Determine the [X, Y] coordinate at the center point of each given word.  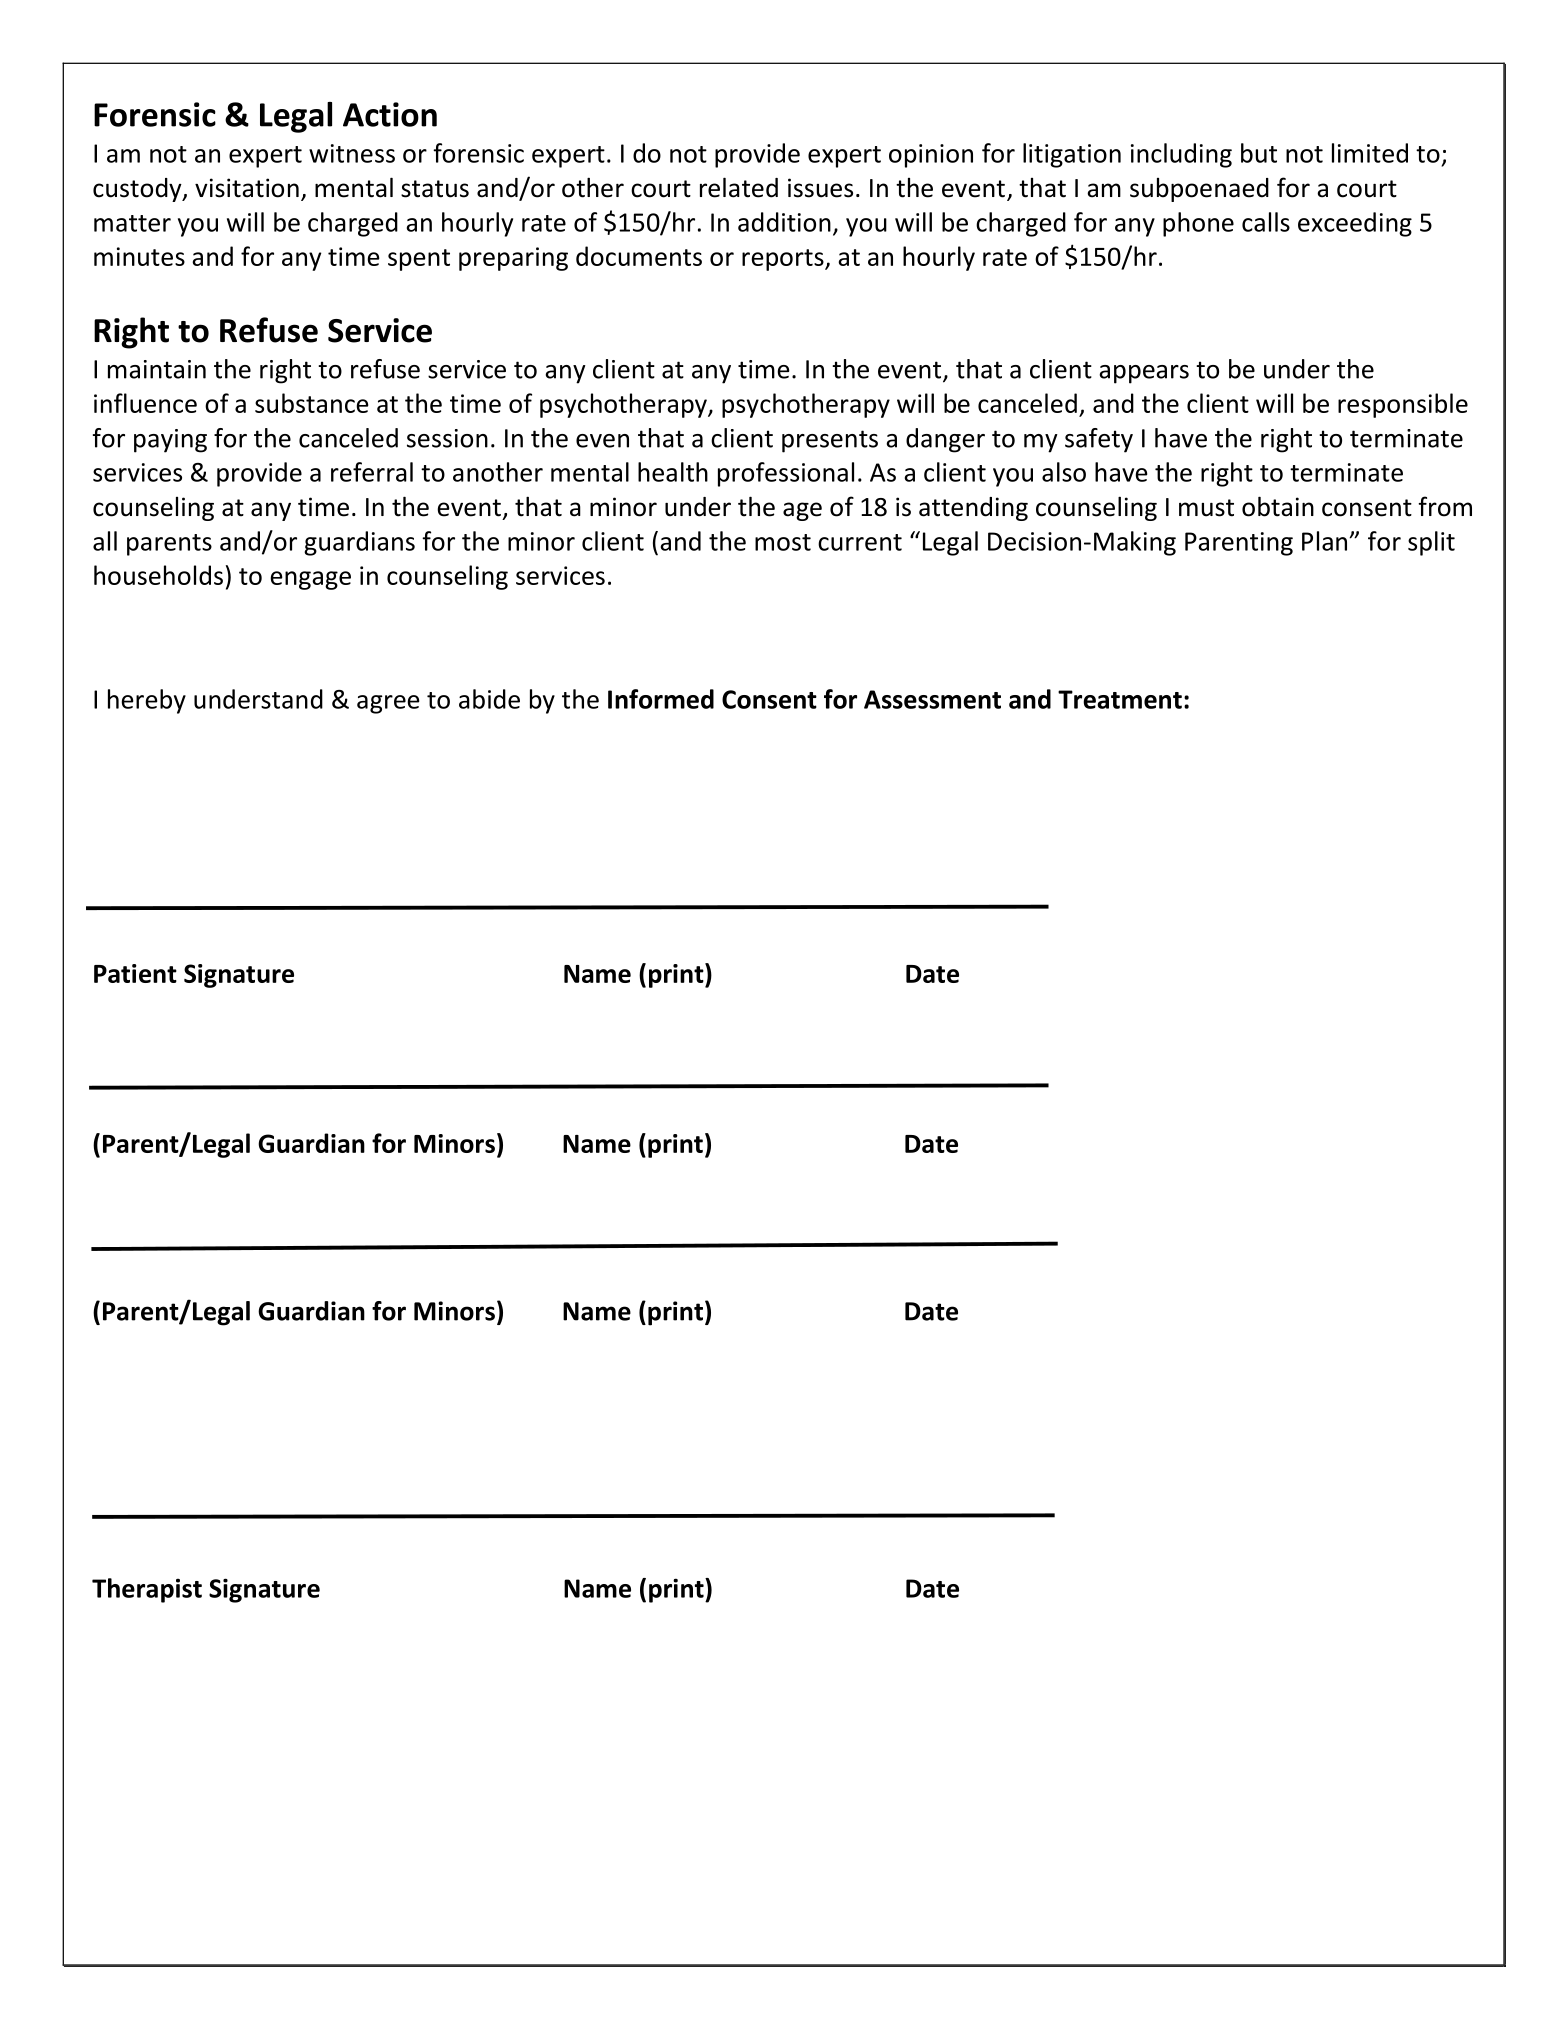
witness [352, 153]
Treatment [1120, 699]
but [1259, 153]
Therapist [147, 1590]
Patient [135, 973]
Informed [661, 699]
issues [820, 188]
